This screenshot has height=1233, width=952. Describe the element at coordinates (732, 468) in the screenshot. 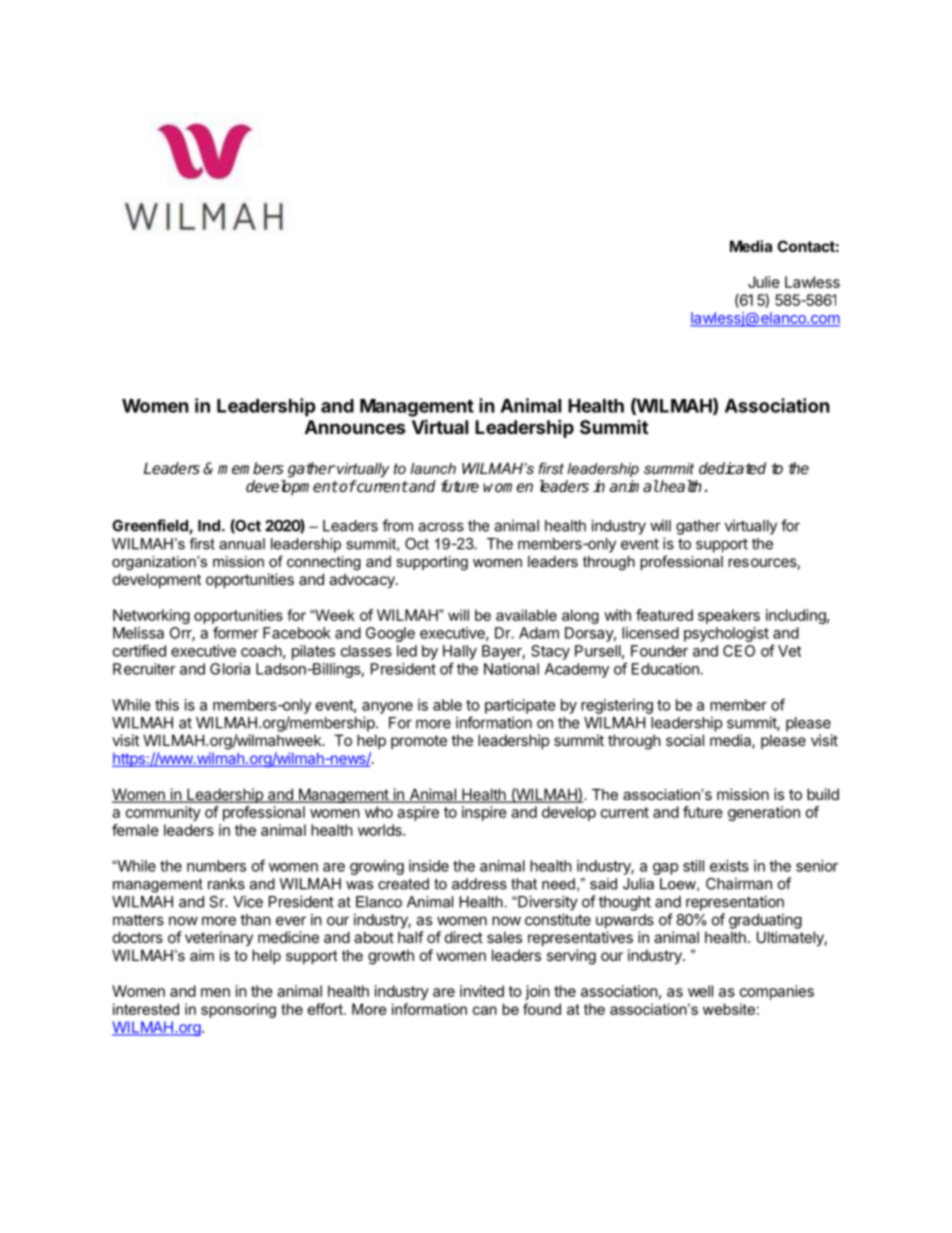

I see `dedicated` at that location.
